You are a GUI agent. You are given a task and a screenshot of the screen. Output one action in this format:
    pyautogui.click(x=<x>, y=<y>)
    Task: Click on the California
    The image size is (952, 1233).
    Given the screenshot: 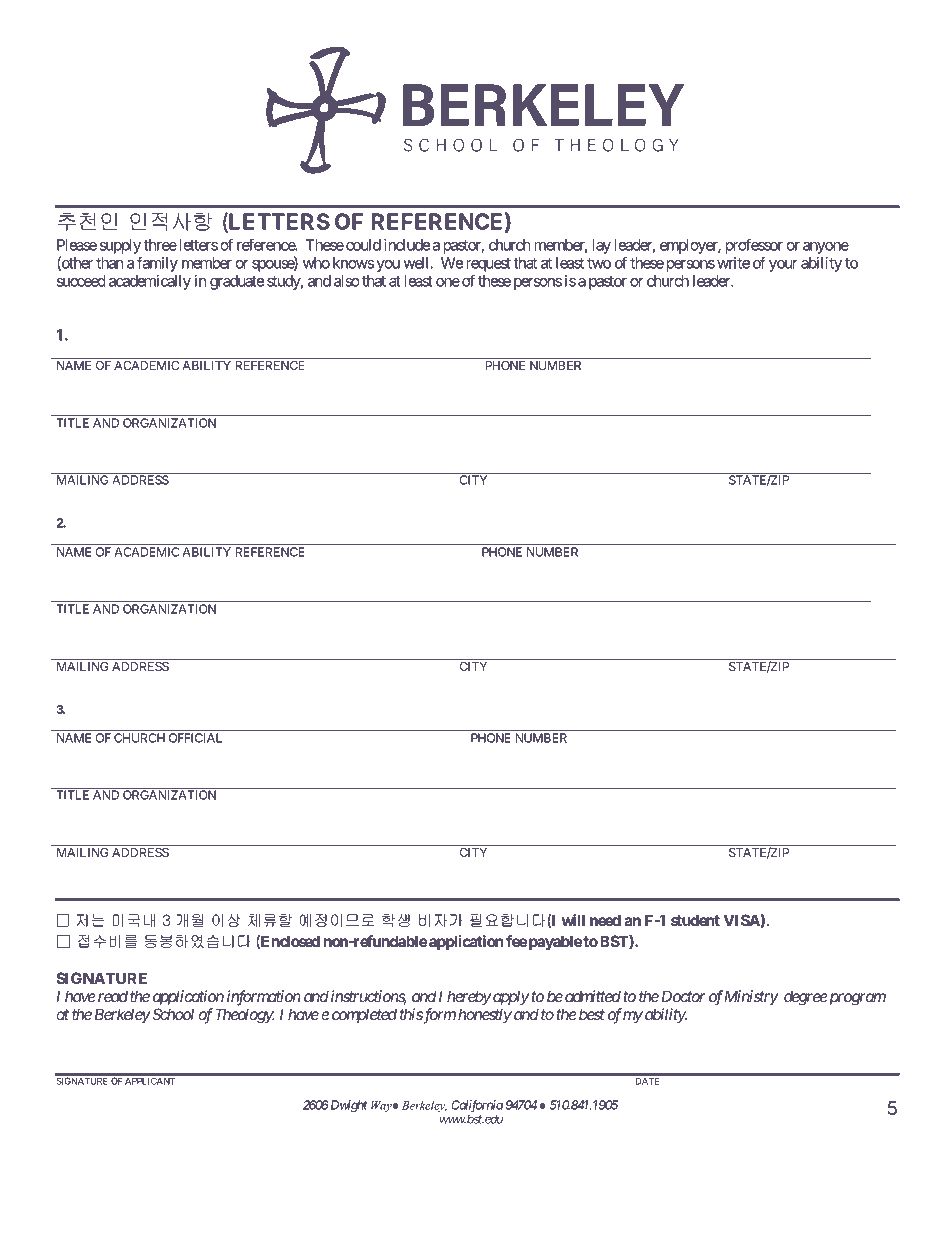 What is the action you would take?
    pyautogui.click(x=477, y=1107)
